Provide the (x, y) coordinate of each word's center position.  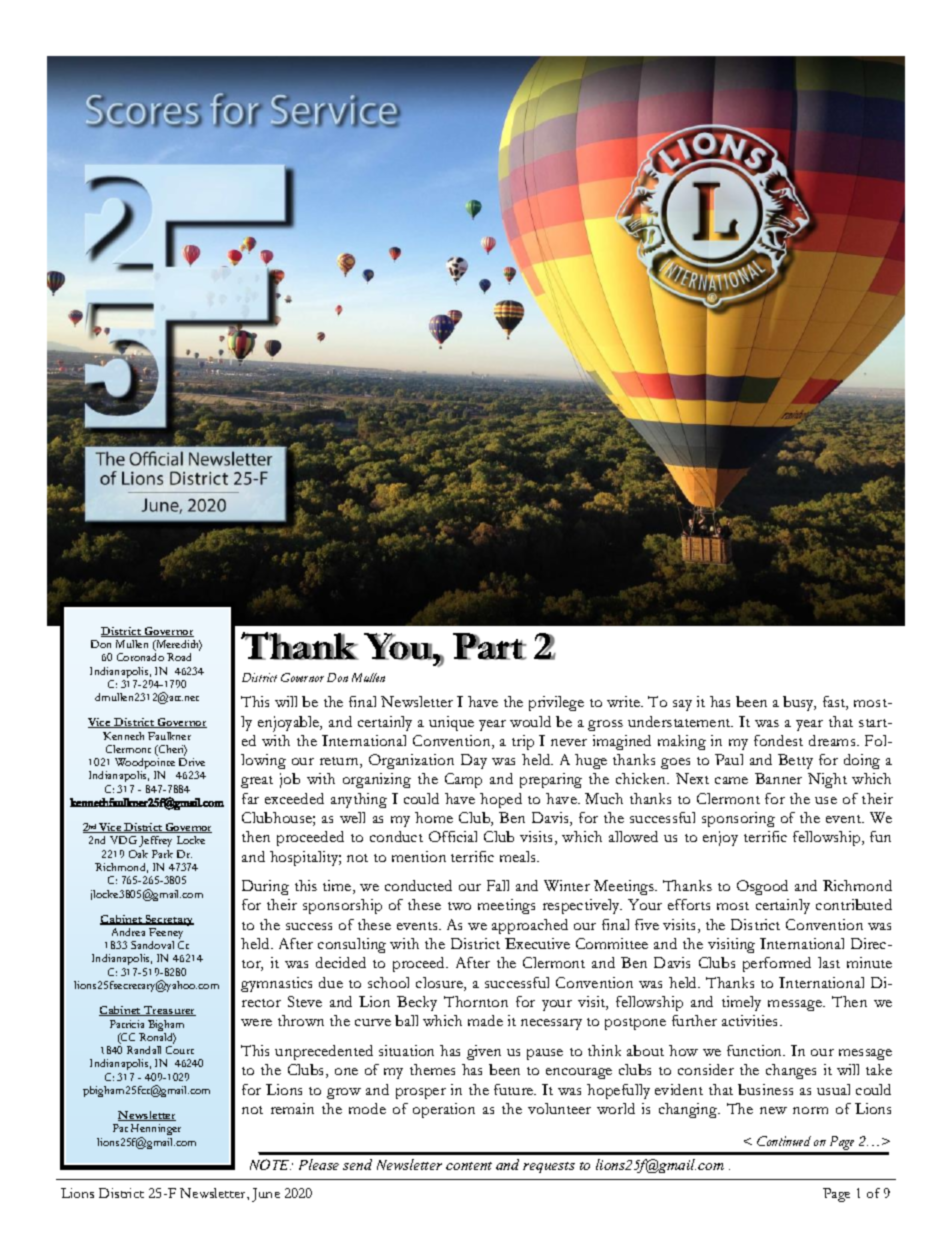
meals (519, 856)
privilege (556, 703)
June (266, 1195)
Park (162, 854)
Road (179, 657)
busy (799, 703)
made (485, 1020)
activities (751, 1020)
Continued (784, 1141)
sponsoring (738, 819)
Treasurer (169, 1011)
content (469, 1166)
